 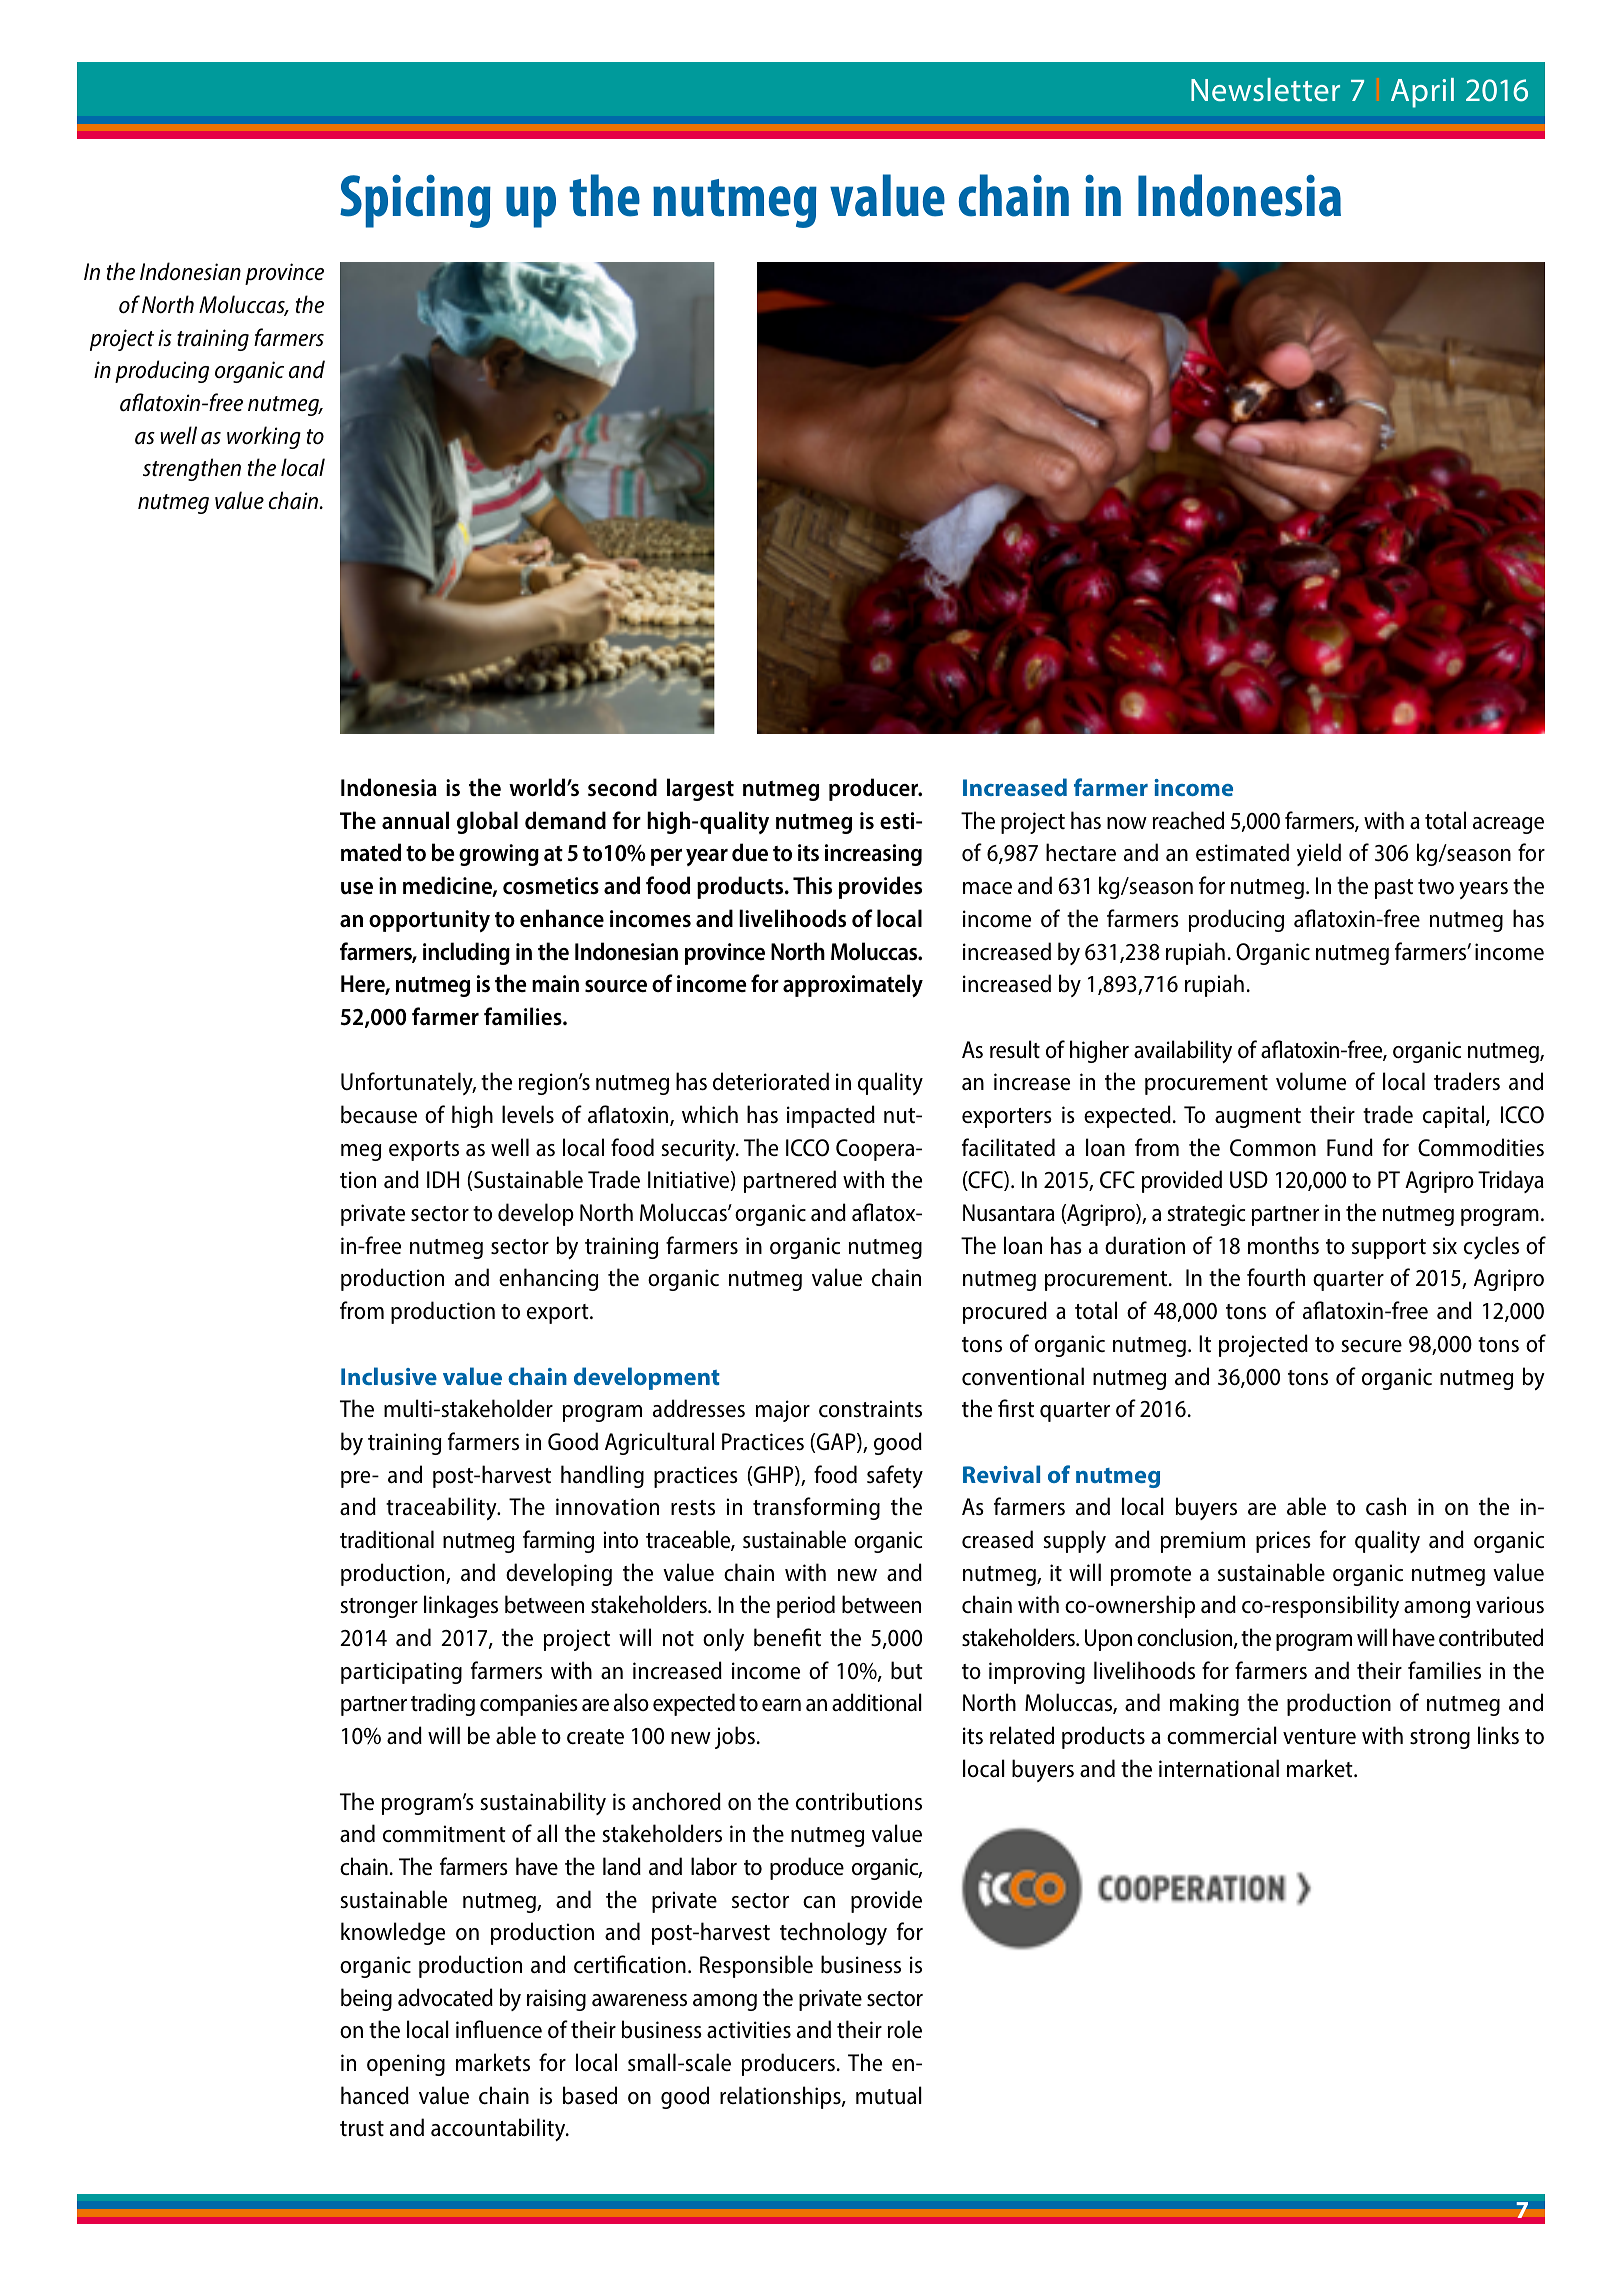 What do you see at coordinates (415, 820) in the document?
I see `annual` at bounding box center [415, 820].
